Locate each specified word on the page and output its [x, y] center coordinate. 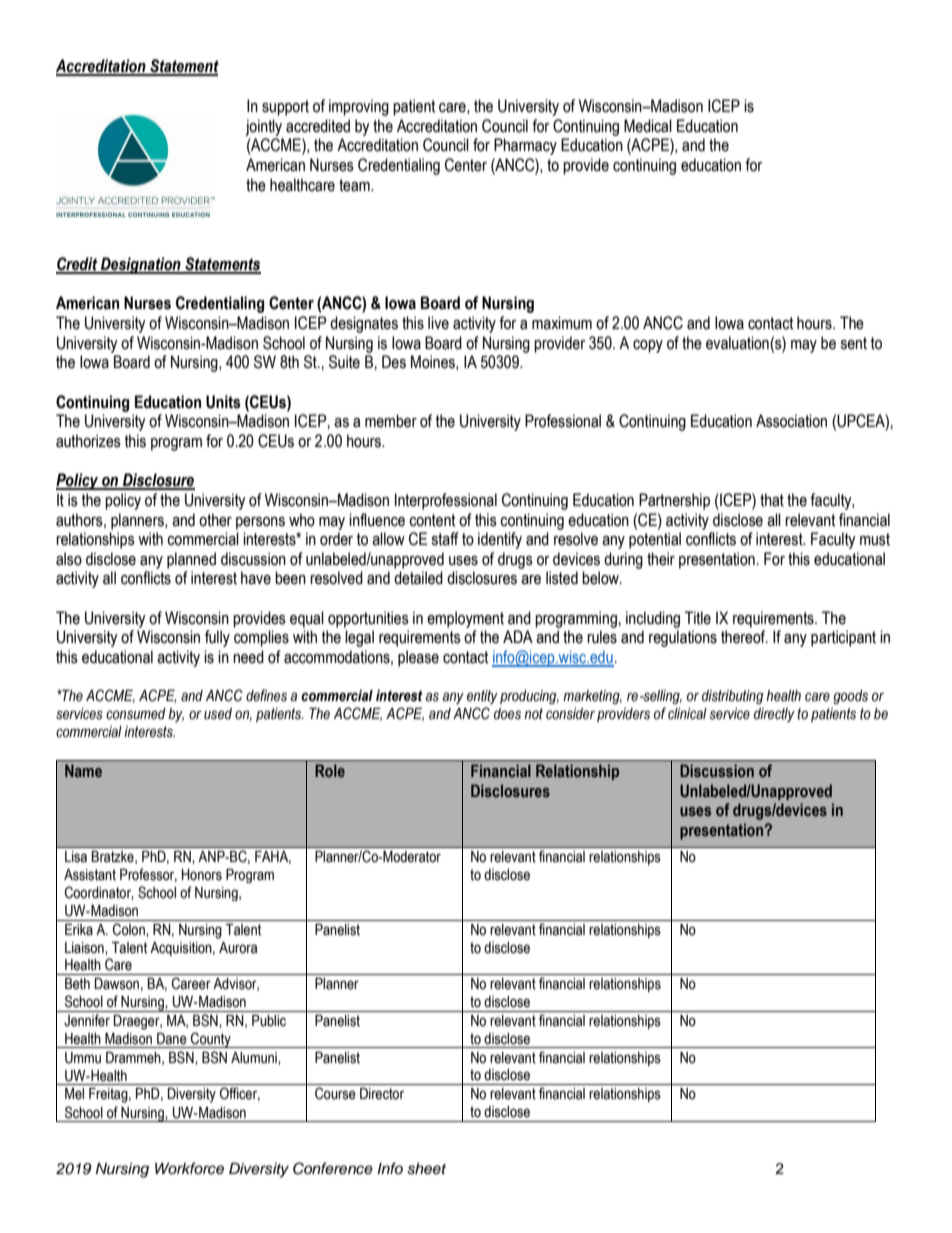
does [507, 714]
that [772, 500]
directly [774, 715]
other [215, 520]
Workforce [189, 1168]
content [432, 520]
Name [83, 770]
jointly [263, 127]
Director [382, 1094]
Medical [648, 126]
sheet [426, 1169]
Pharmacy [525, 146]
